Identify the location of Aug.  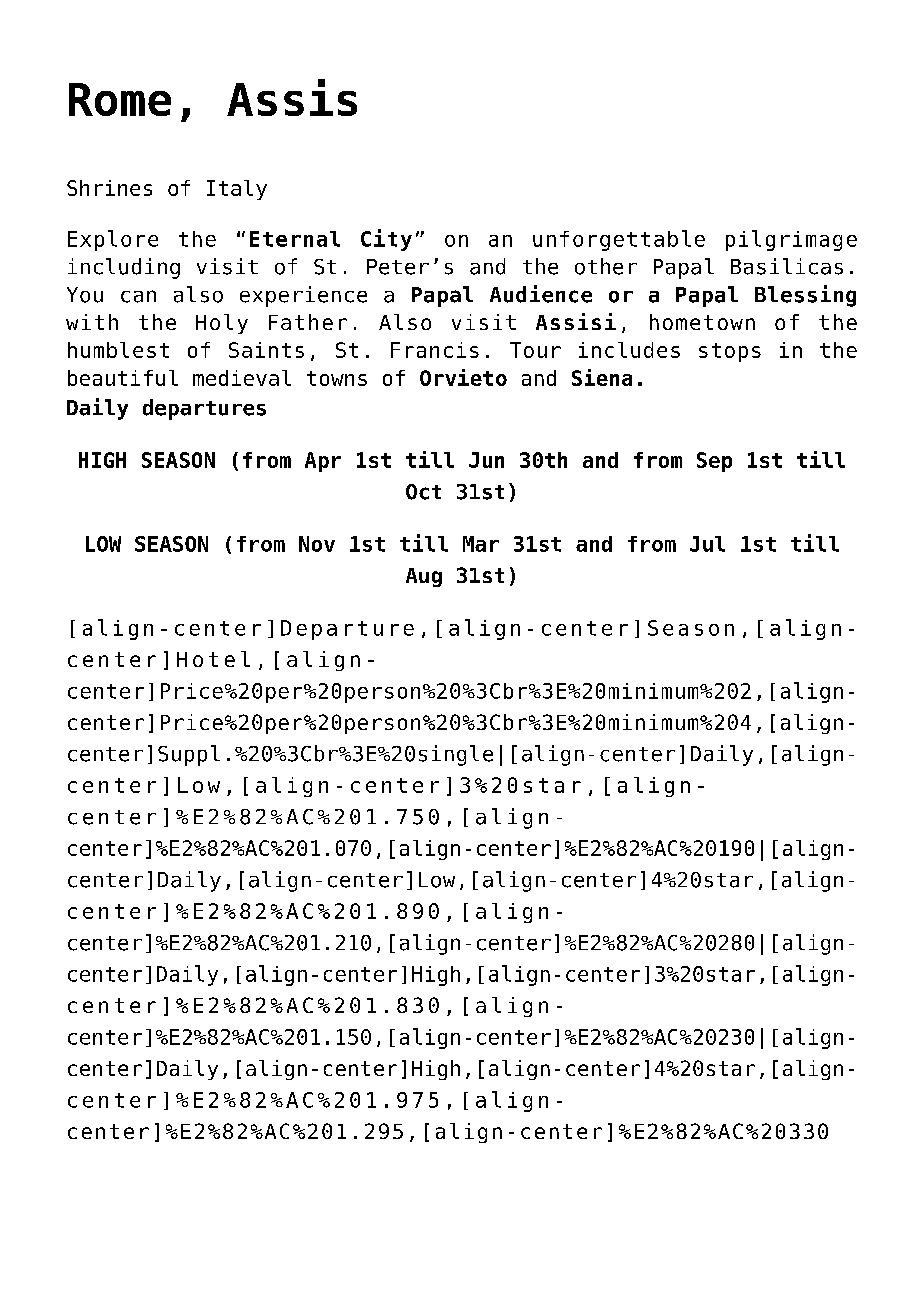
(424, 577).
